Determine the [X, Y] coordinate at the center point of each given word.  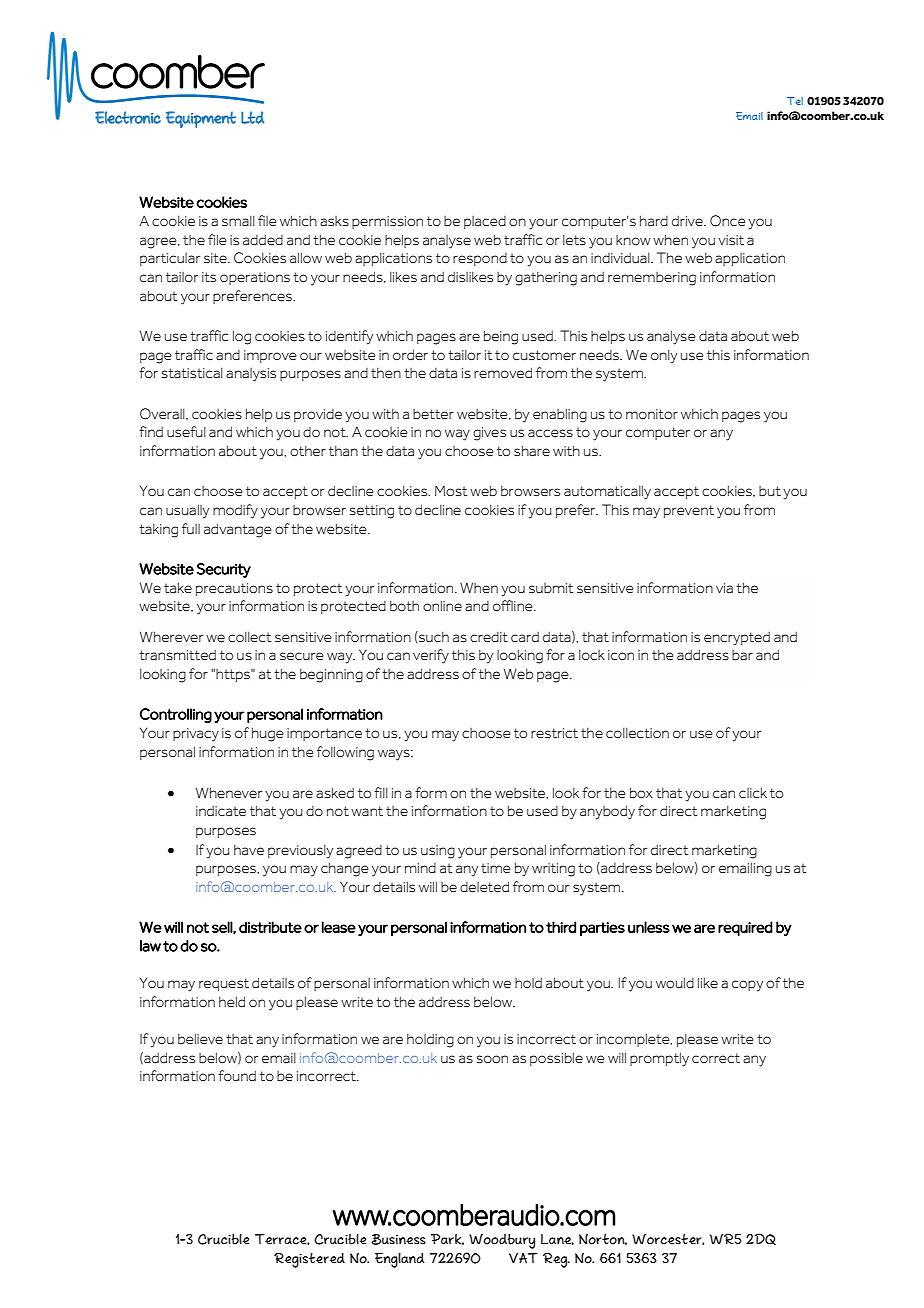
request [224, 984]
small [238, 221]
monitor [652, 414]
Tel [795, 101]
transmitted [177, 655]
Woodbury [502, 1241]
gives [489, 434]
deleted [484, 886]
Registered [309, 1260]
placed [485, 222]
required [745, 928]
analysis [251, 375]
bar [742, 655]
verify [431, 656]
